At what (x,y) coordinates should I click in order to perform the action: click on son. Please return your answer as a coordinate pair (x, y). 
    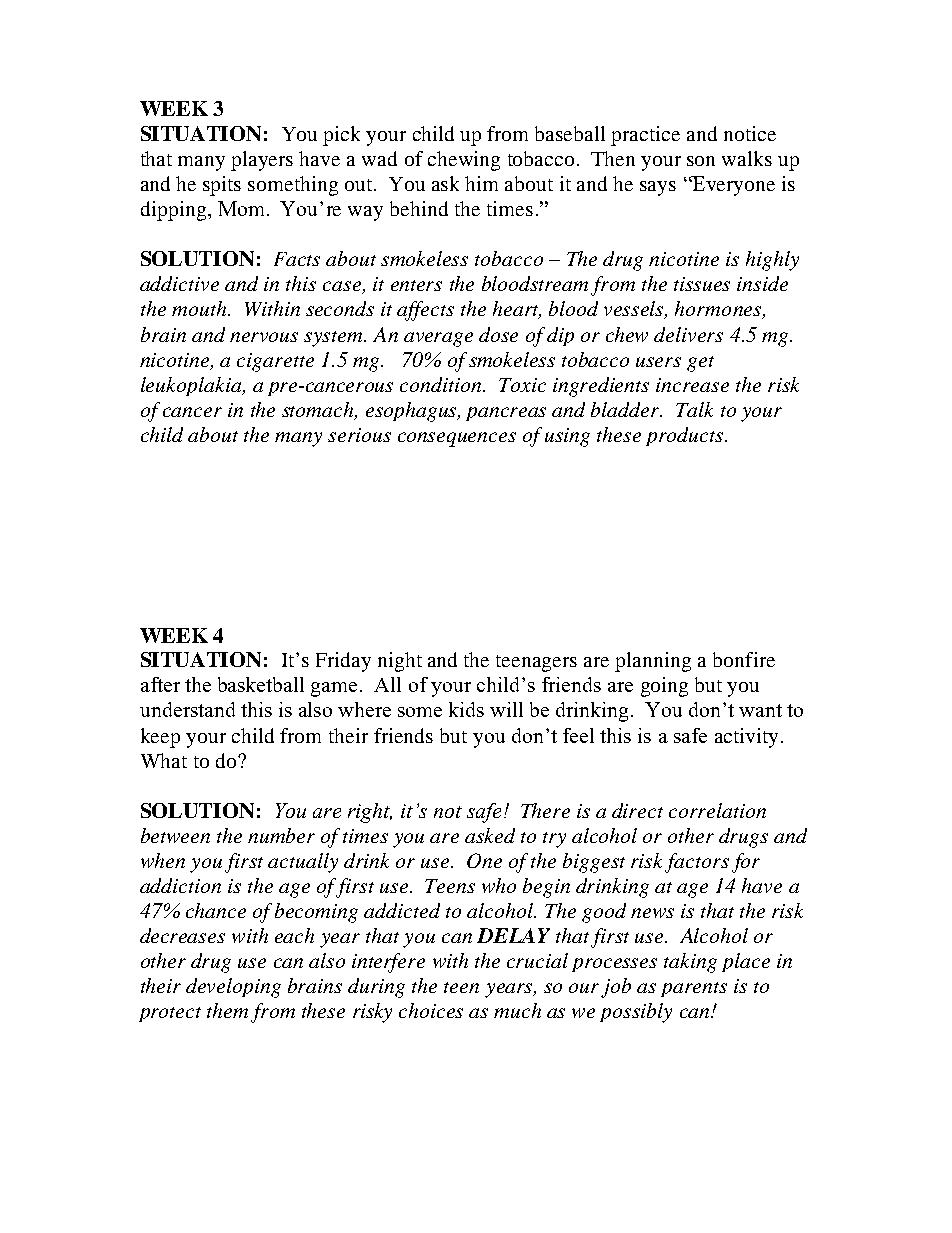
    Looking at the image, I should click on (701, 161).
